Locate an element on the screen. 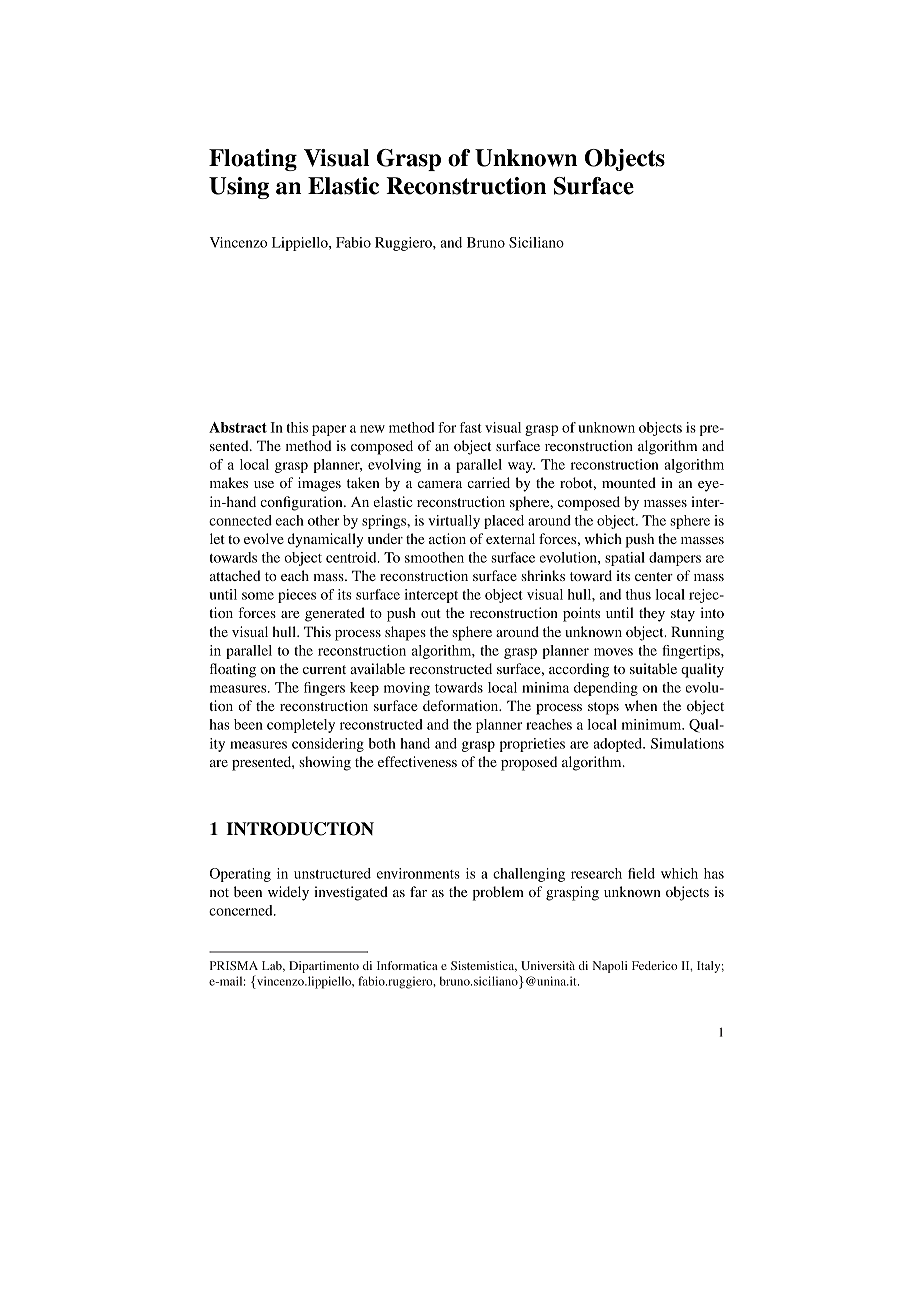  Informatica is located at coordinates (407, 965).
